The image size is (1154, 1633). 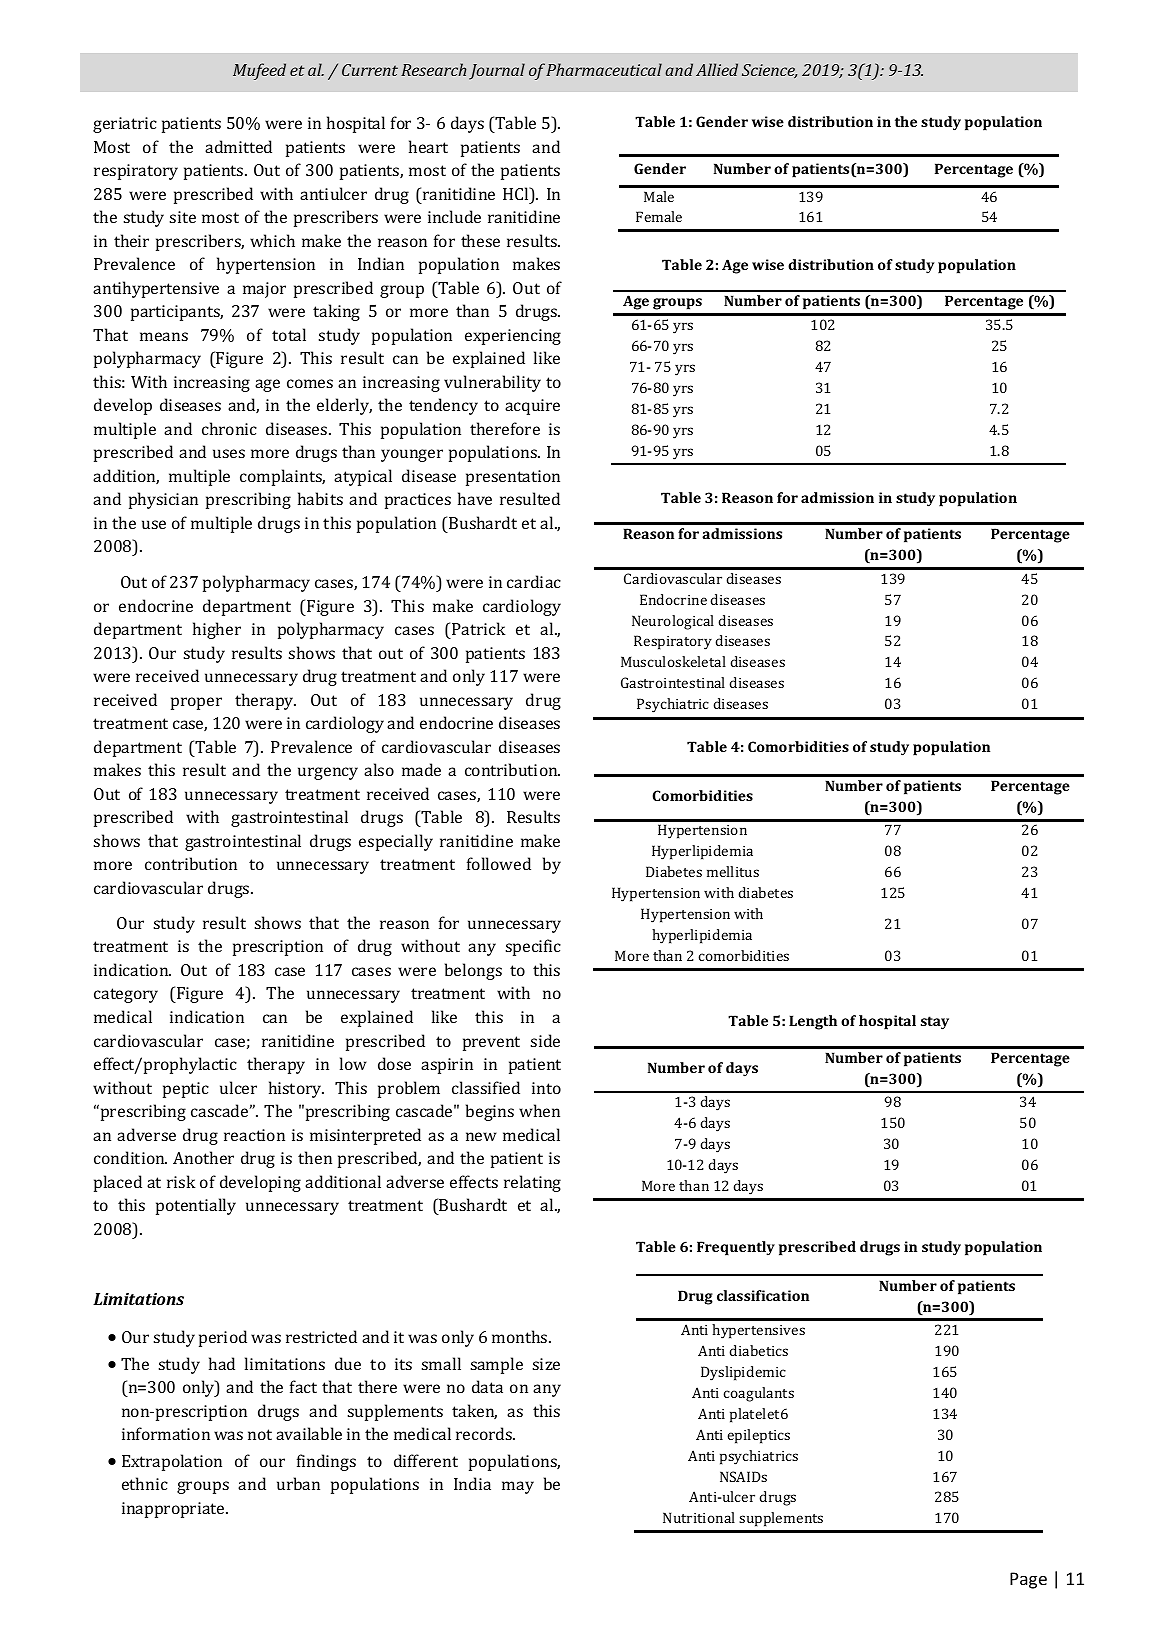 I want to click on Another, so click(x=203, y=1157).
